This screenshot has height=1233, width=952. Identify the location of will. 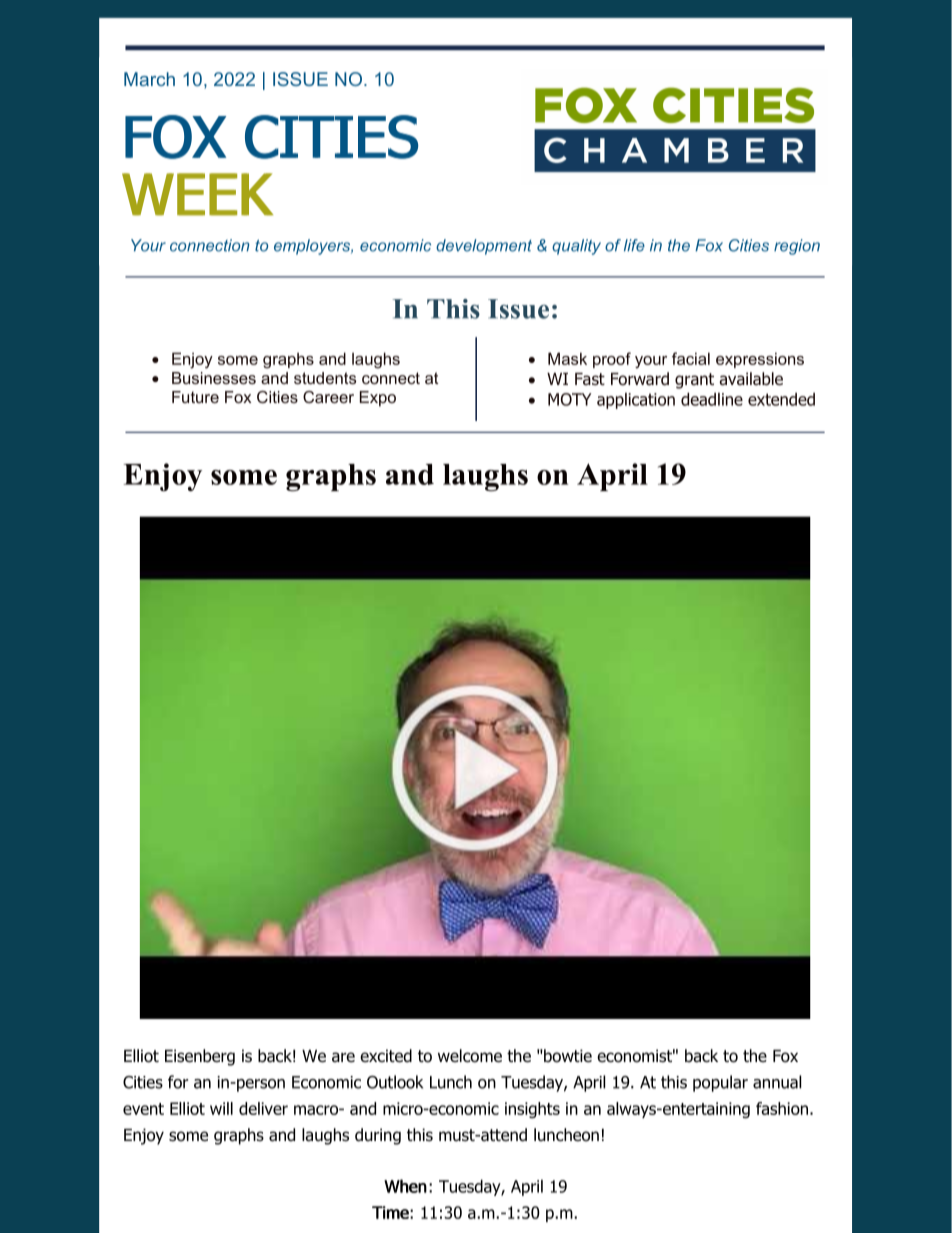
(221, 1108).
